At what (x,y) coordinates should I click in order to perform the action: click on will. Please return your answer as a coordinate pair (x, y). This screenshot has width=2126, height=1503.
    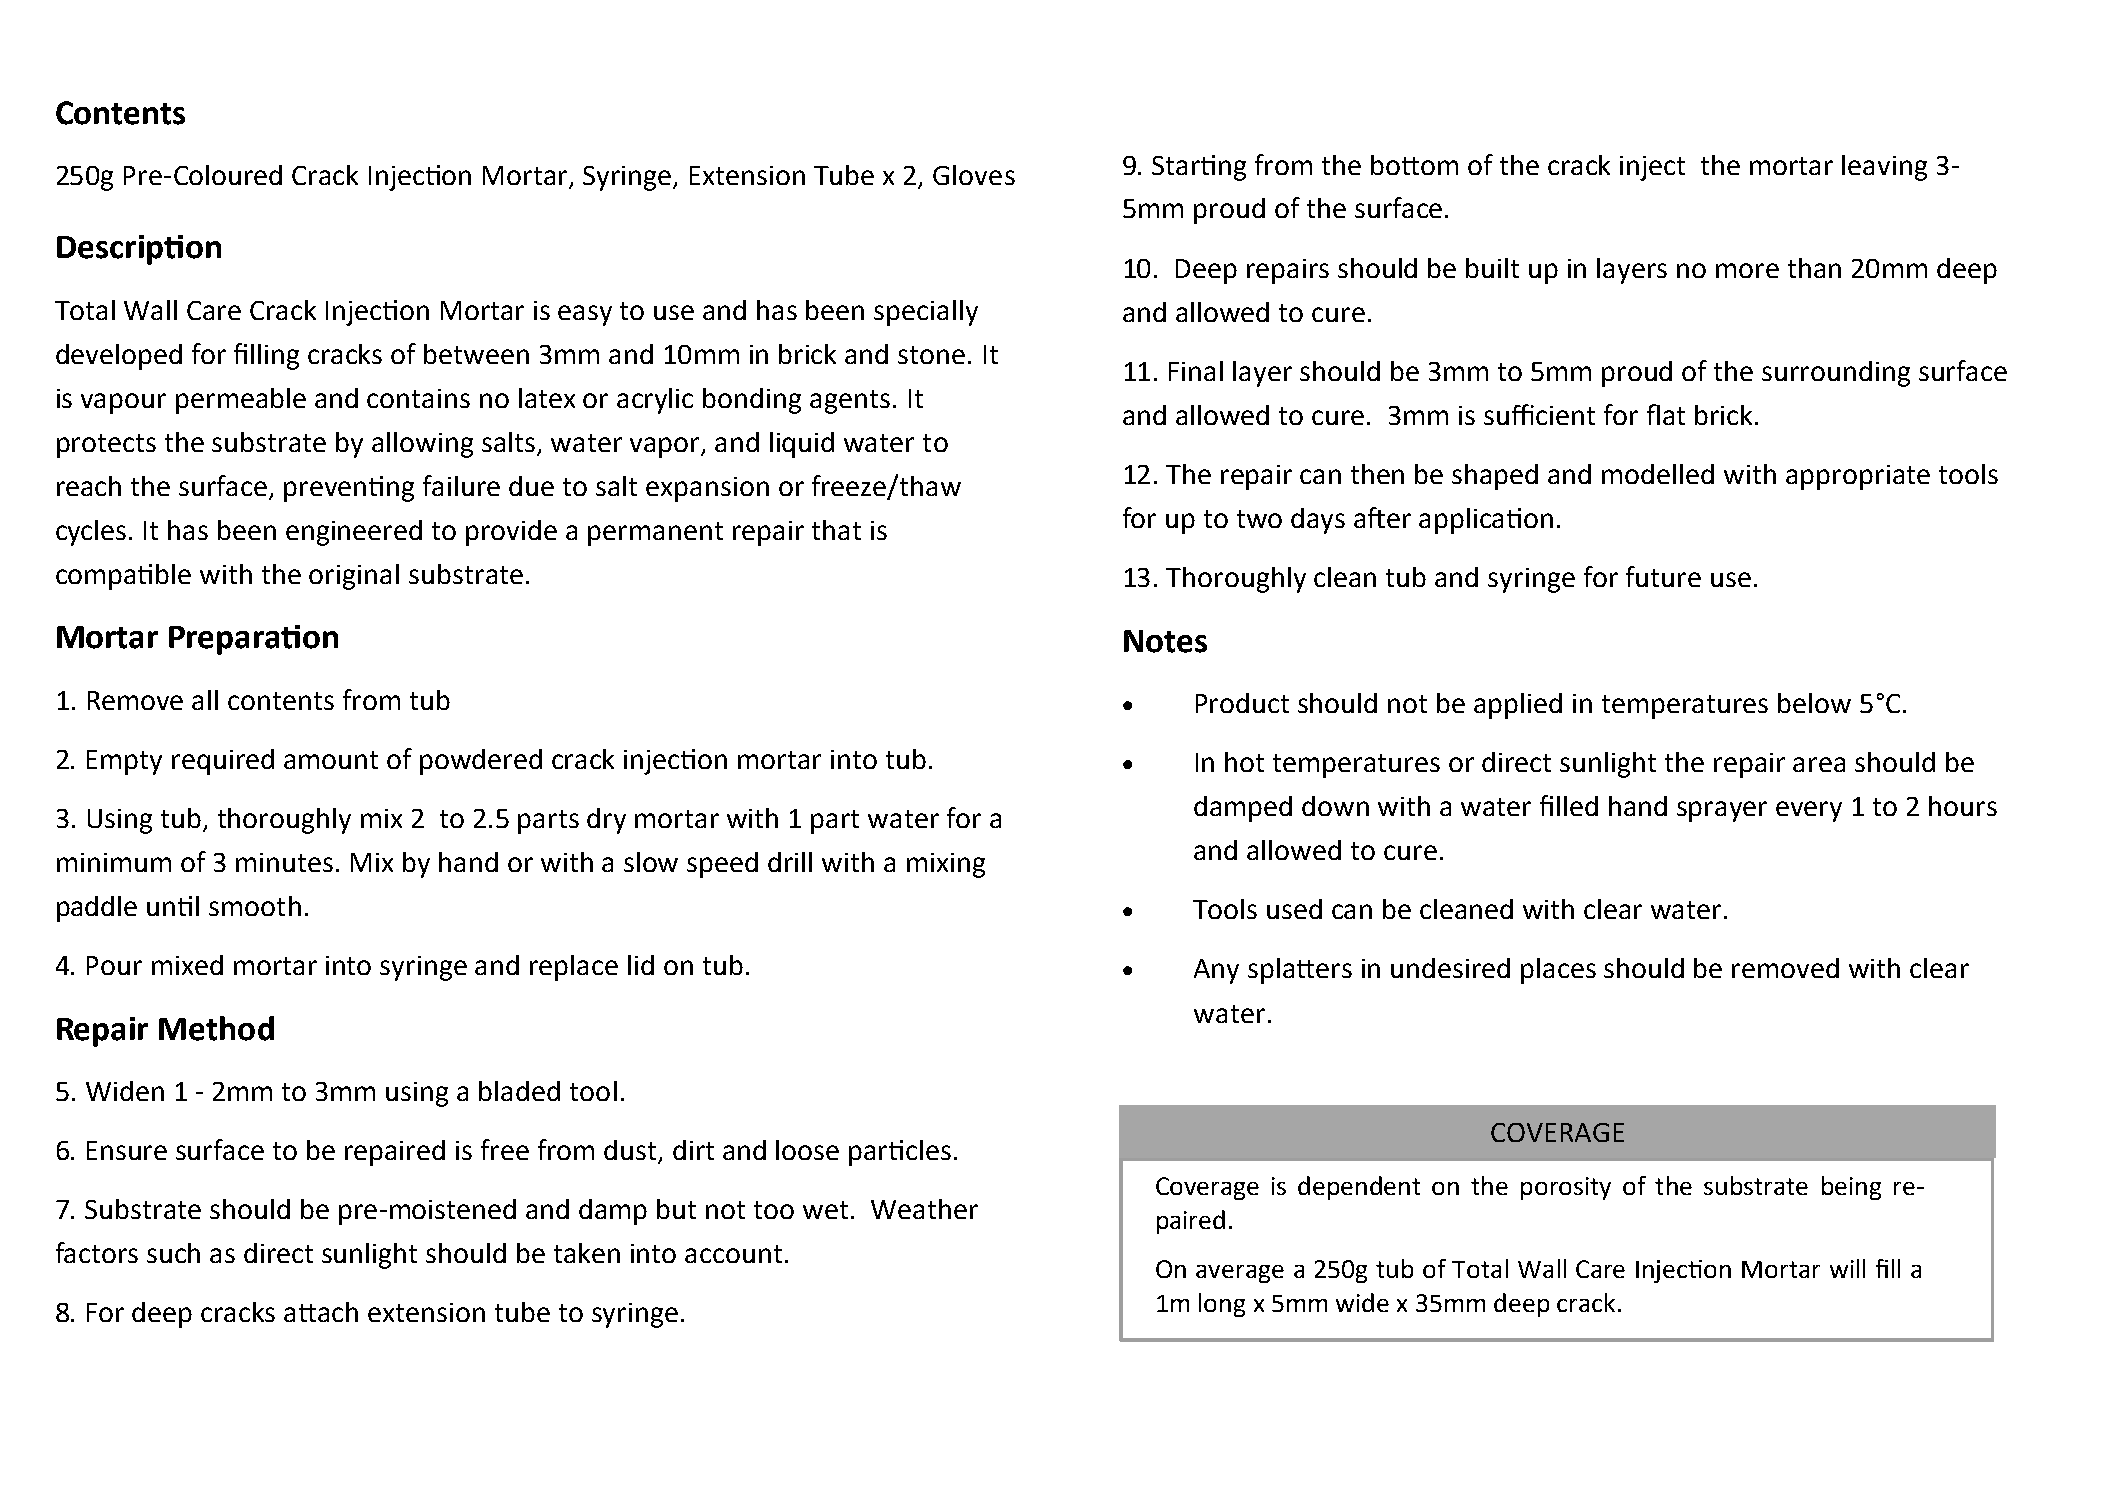
    Looking at the image, I should click on (1847, 1268).
